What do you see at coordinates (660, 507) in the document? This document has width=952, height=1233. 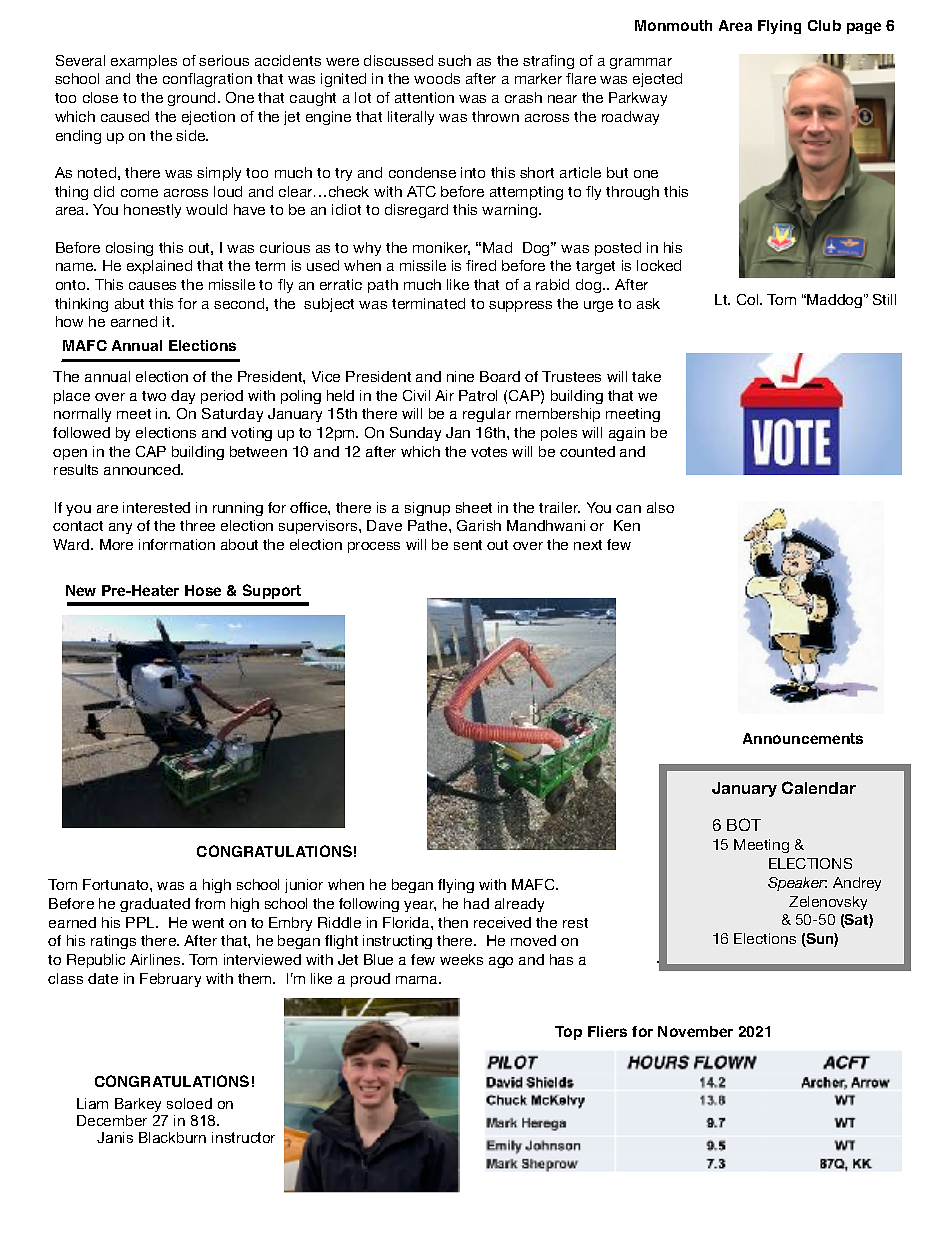 I see `also` at bounding box center [660, 507].
